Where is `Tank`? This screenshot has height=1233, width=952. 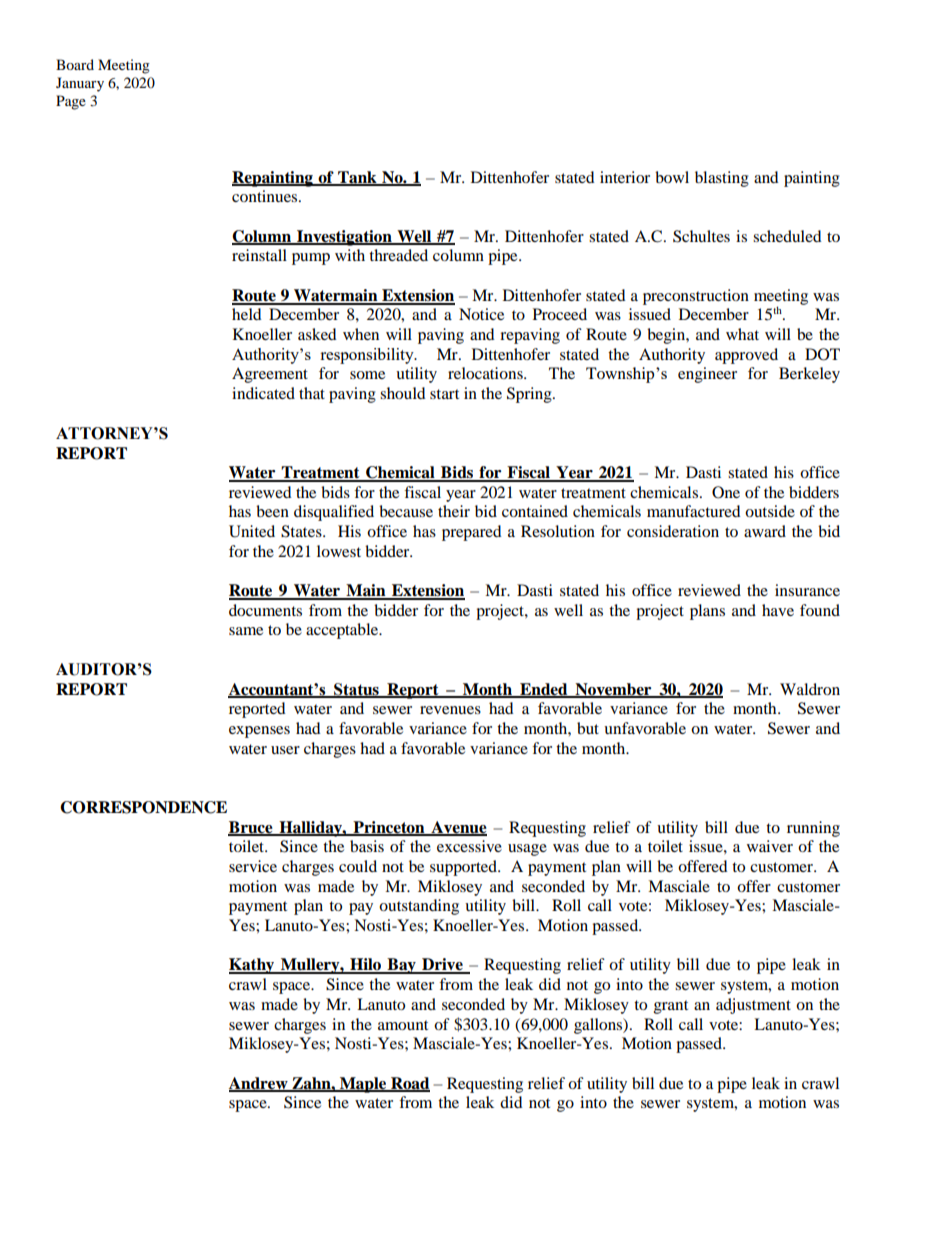 Tank is located at coordinates (357, 178).
